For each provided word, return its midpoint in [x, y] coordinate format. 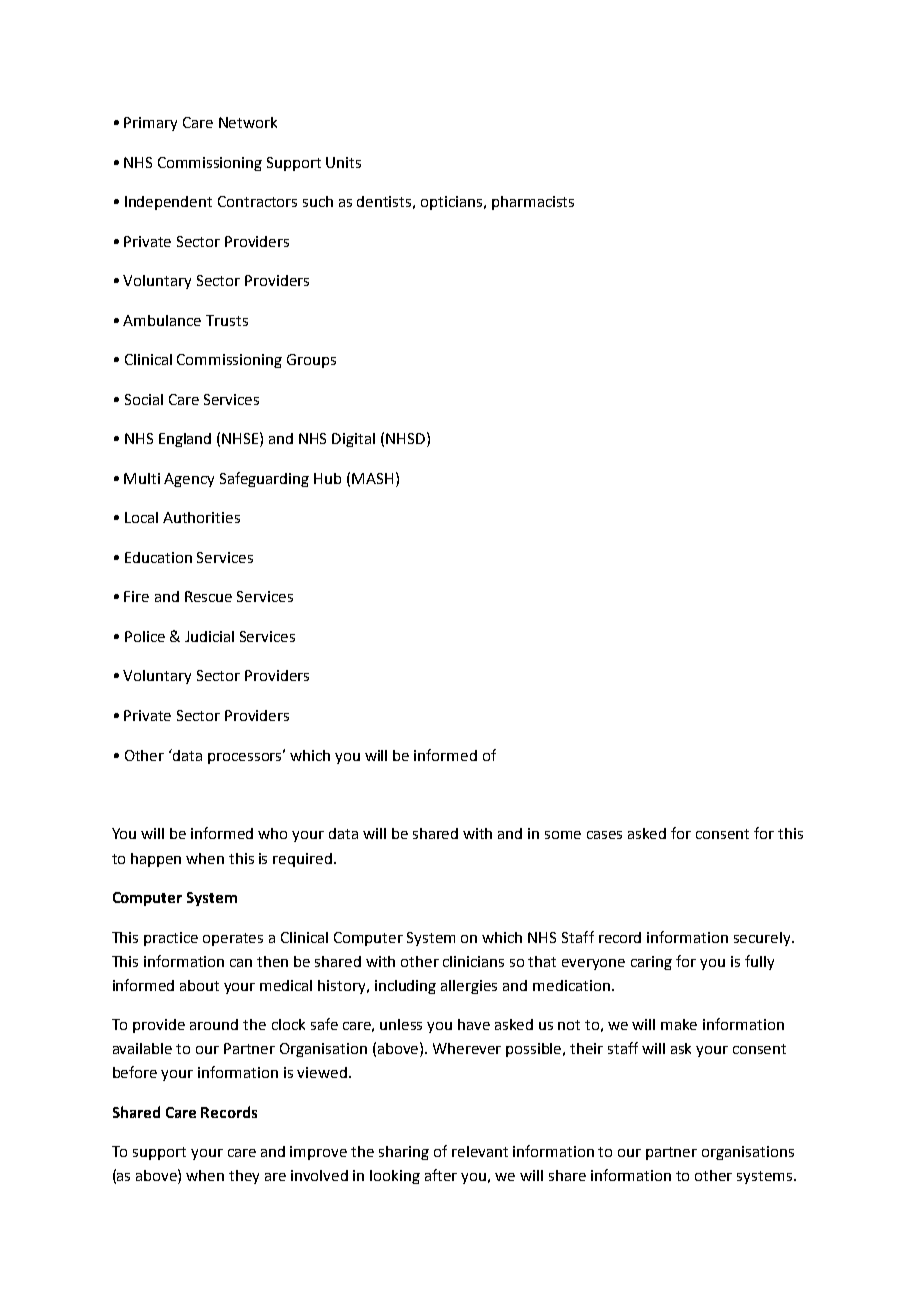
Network [248, 122]
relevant [480, 1151]
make [679, 1024]
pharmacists [533, 203]
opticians [453, 203]
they [244, 1177]
